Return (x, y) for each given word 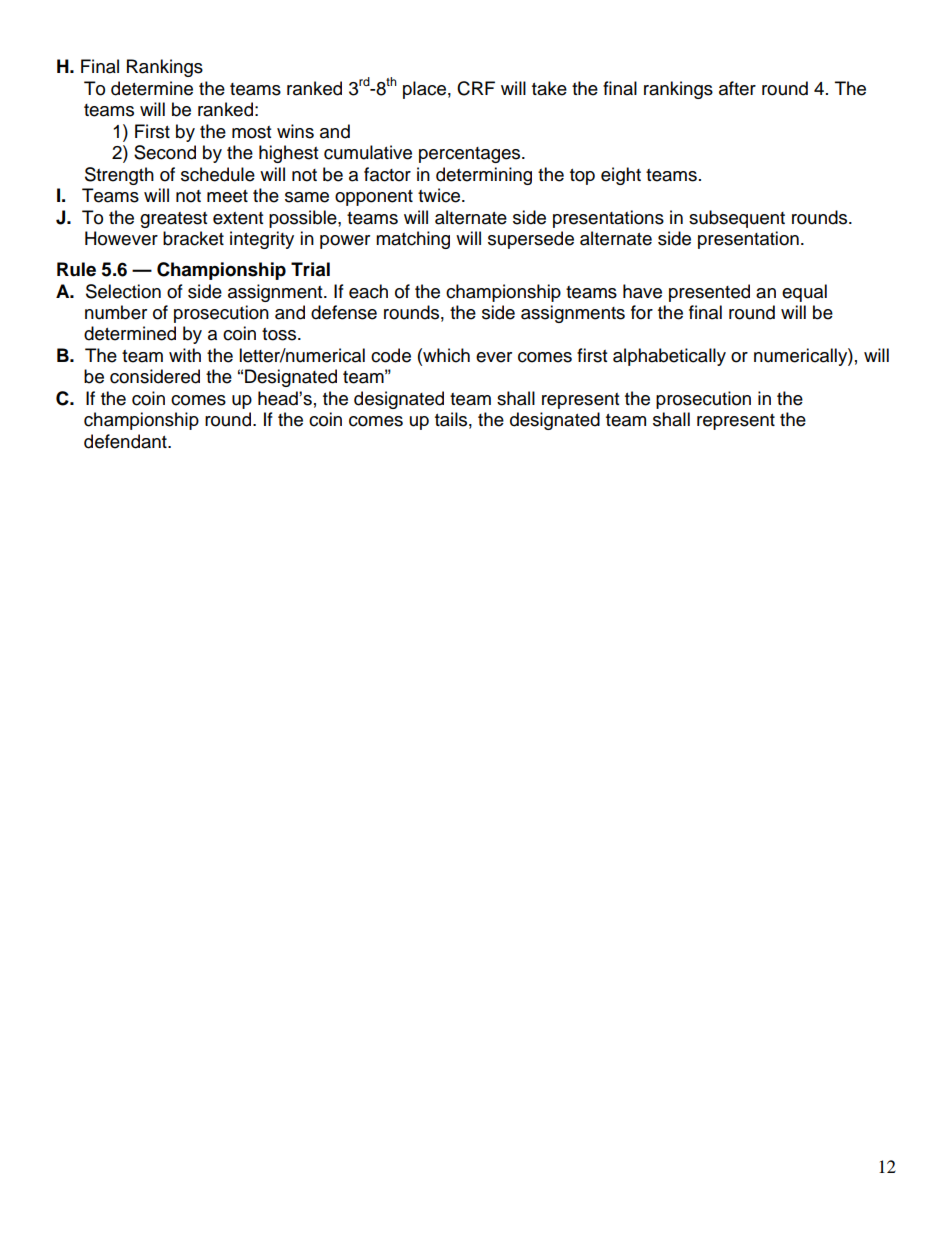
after (737, 88)
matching (413, 240)
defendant (126, 441)
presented (709, 293)
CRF (476, 88)
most (251, 132)
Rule (76, 269)
